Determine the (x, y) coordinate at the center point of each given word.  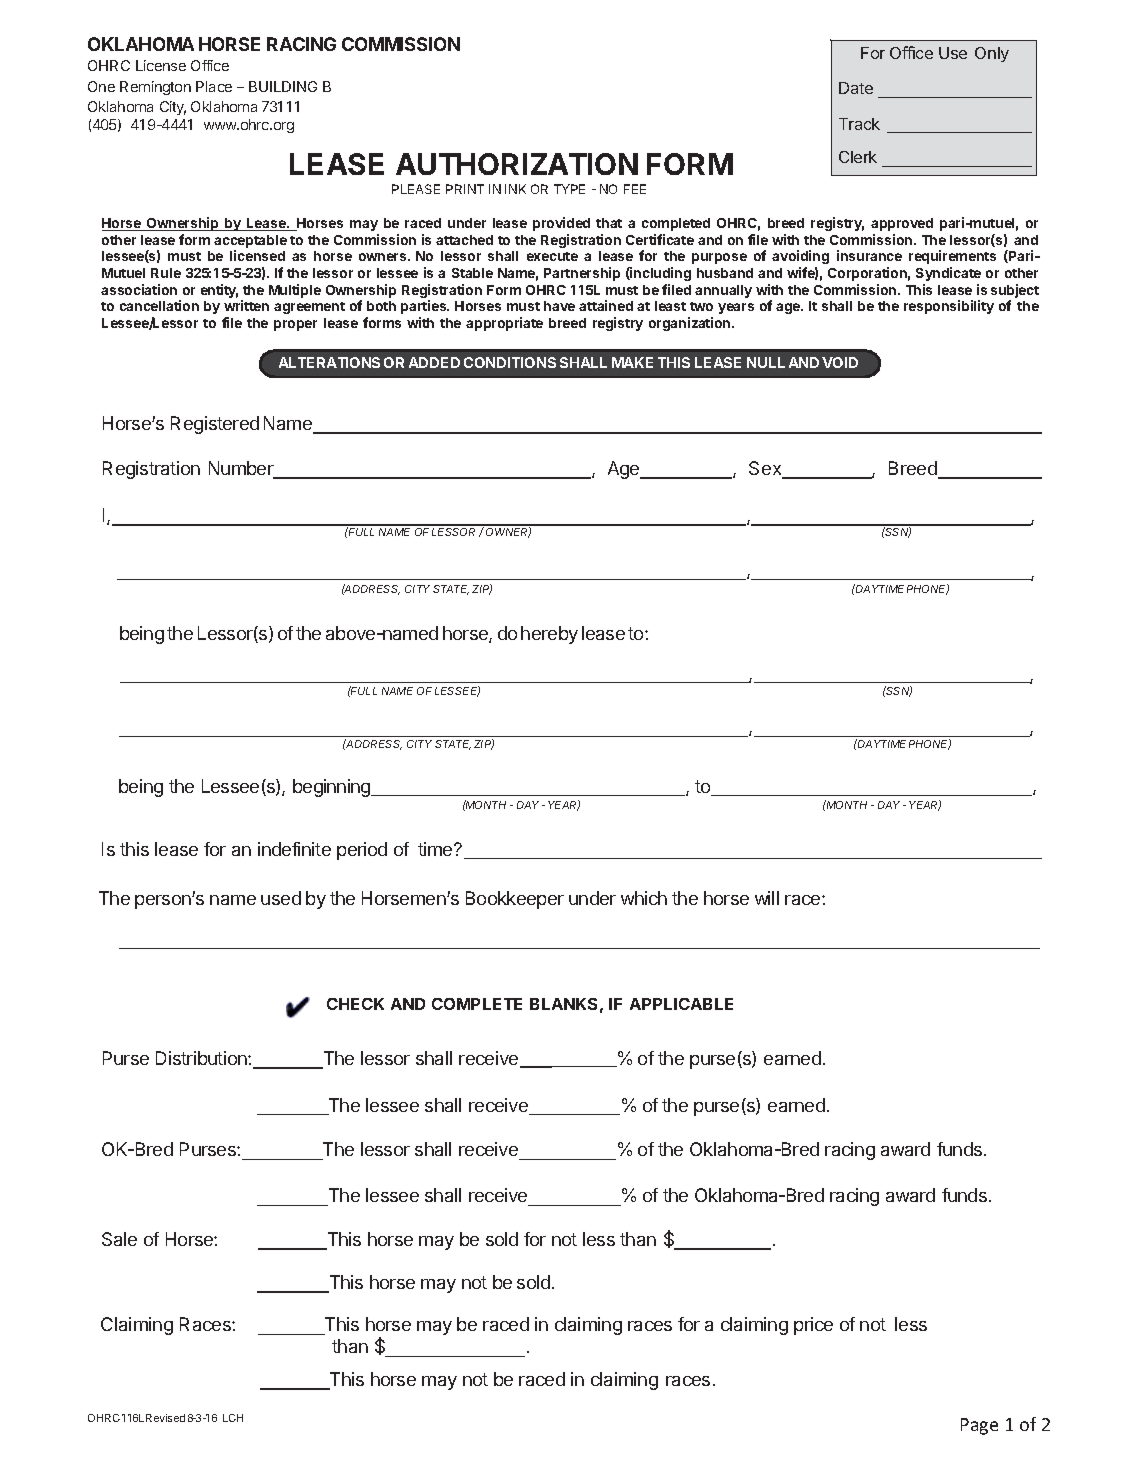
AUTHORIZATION (517, 164)
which (644, 898)
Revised (165, 1418)
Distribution (202, 1058)
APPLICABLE (681, 1004)
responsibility (949, 307)
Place (214, 86)
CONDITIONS (510, 362)
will (767, 898)
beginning (333, 788)
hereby (549, 635)
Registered (215, 425)
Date (856, 88)
